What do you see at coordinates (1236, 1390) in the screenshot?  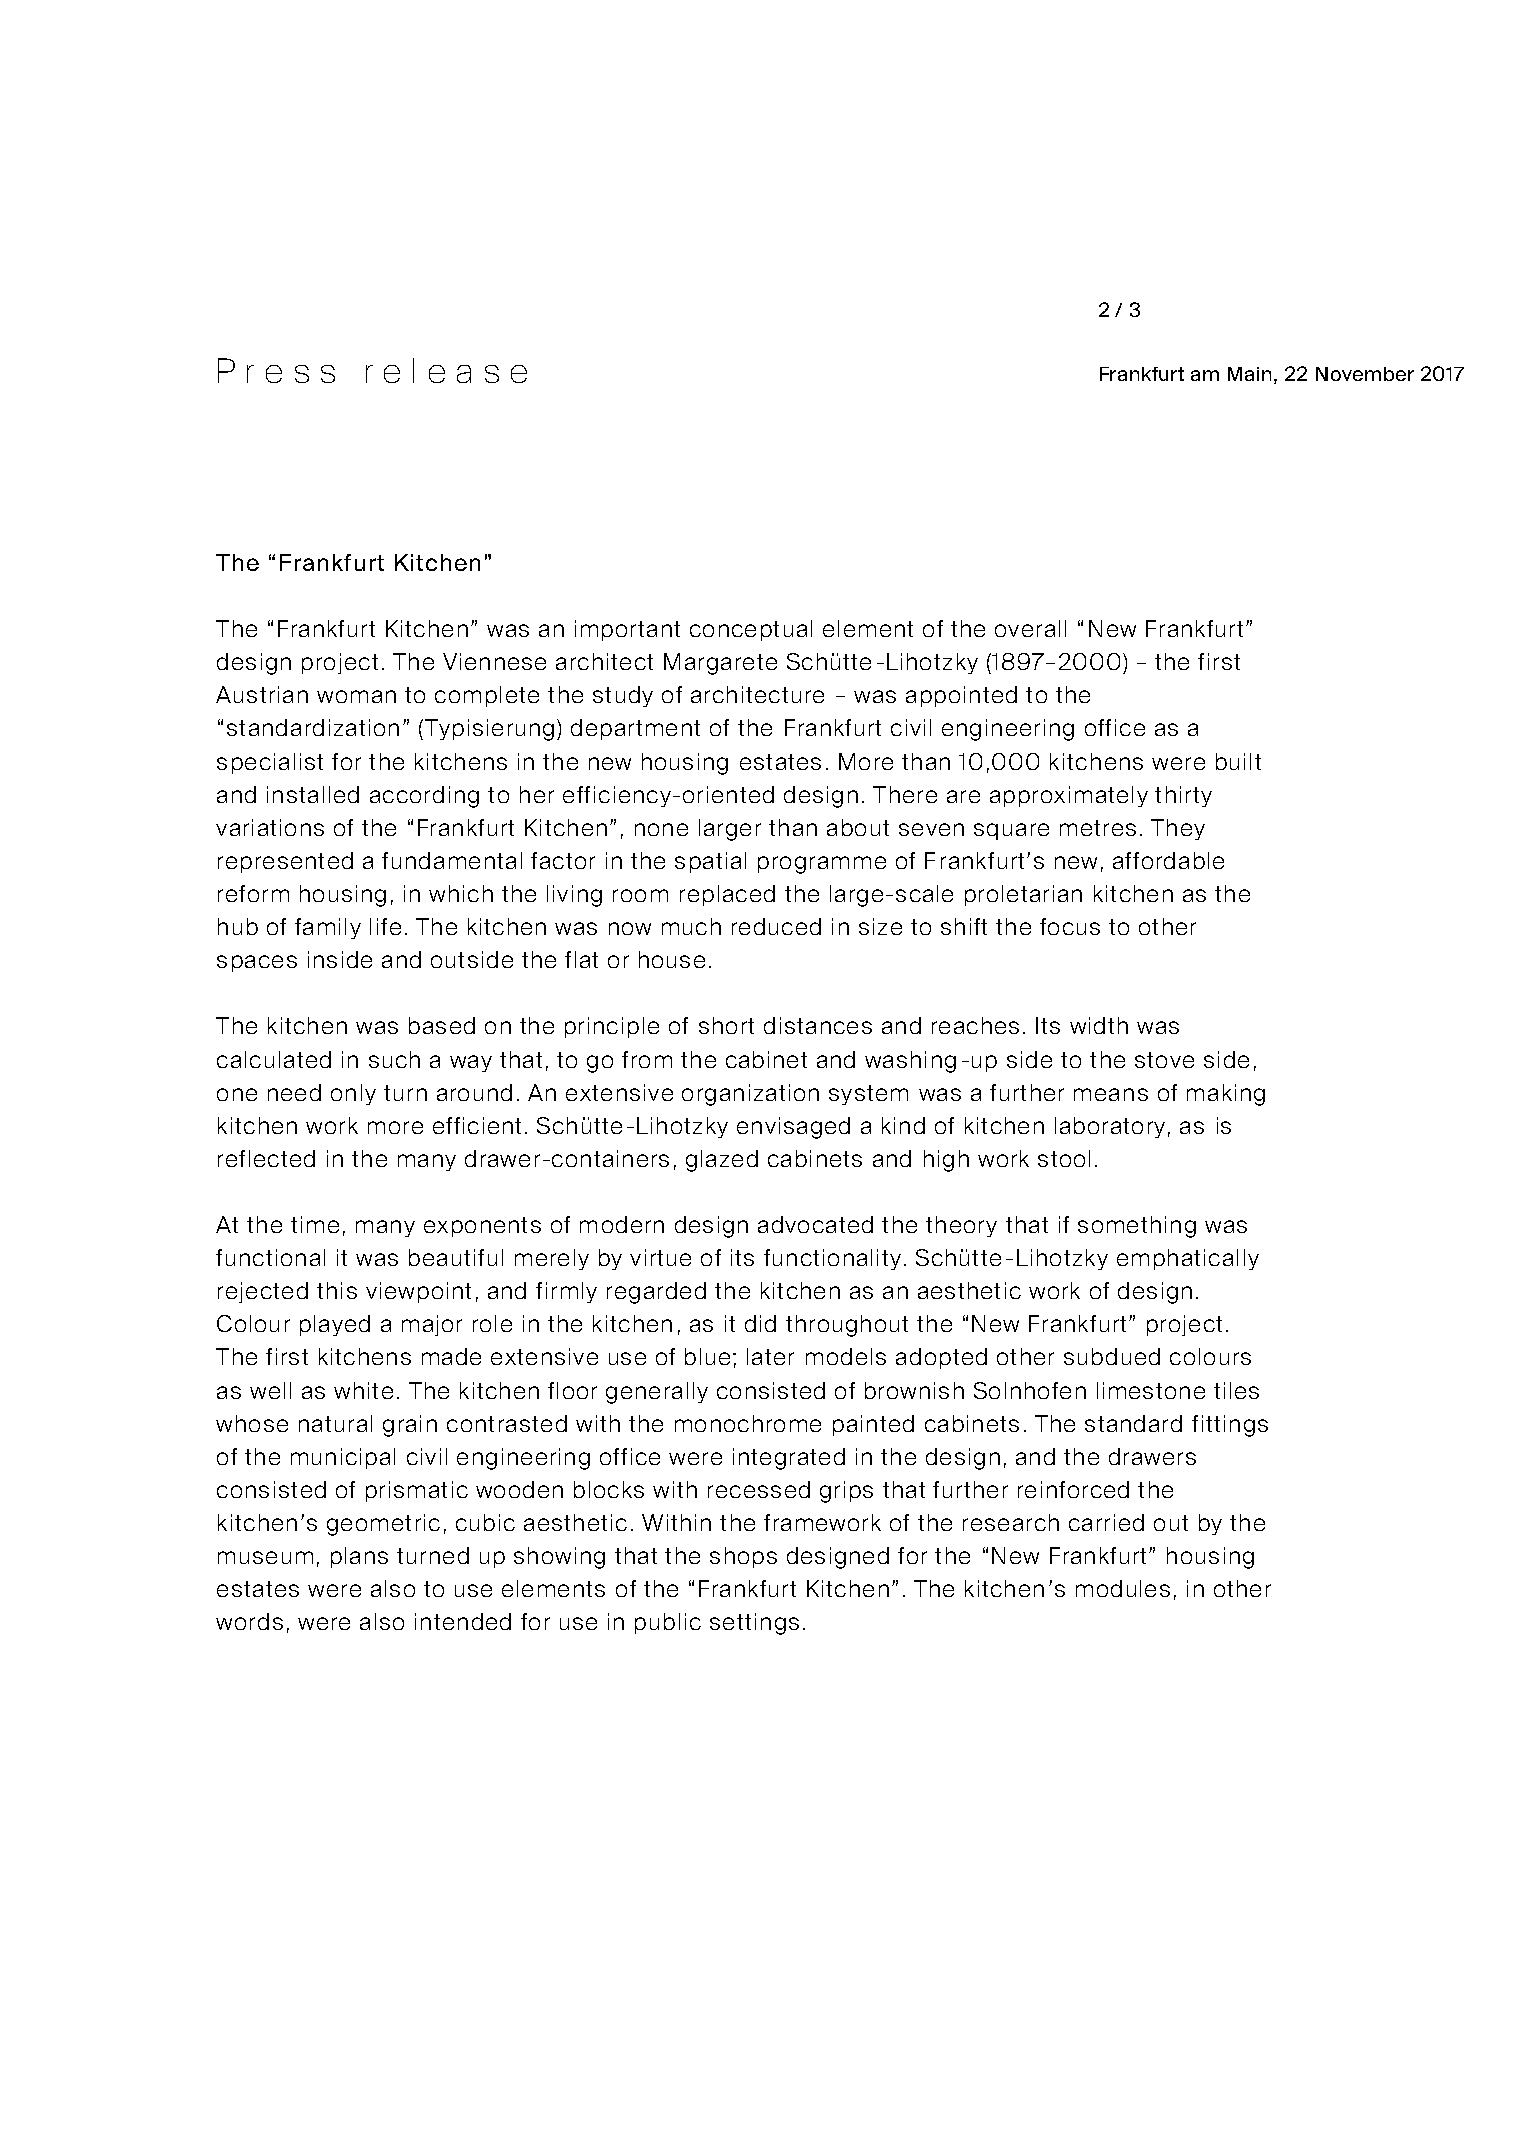 I see `tiles` at bounding box center [1236, 1390].
